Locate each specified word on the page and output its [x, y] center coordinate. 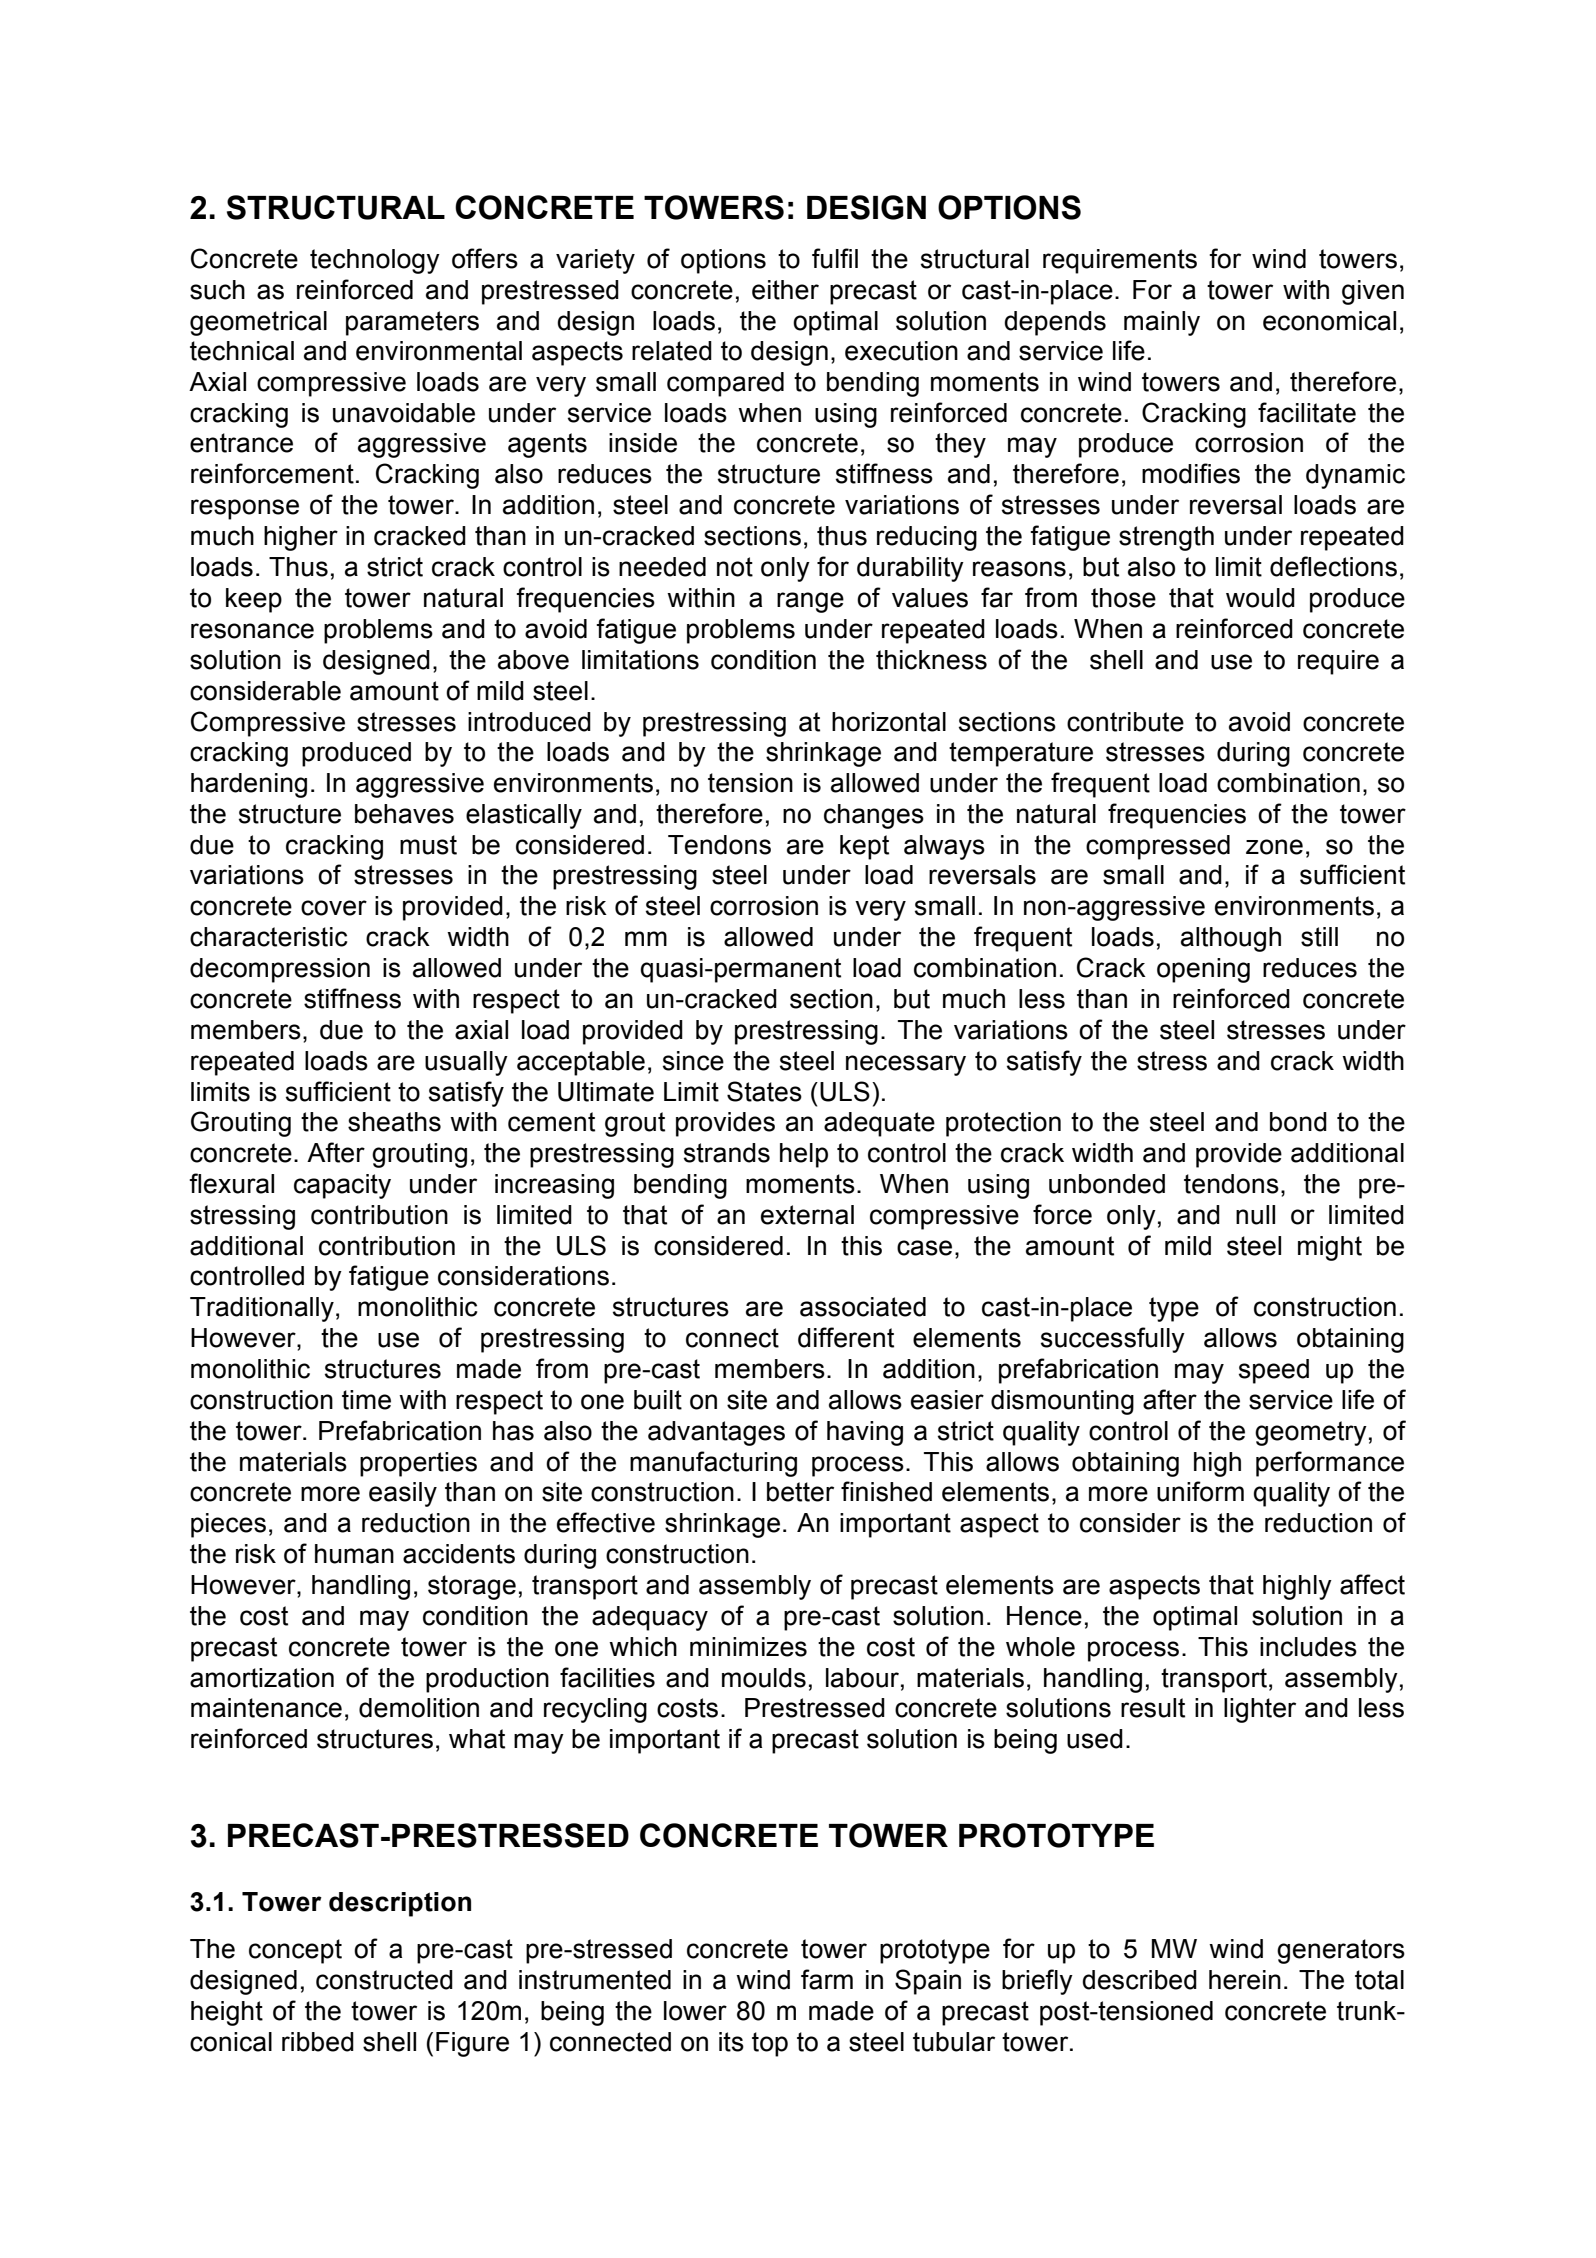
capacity [342, 1186]
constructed [384, 1980]
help [804, 1155]
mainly [1162, 323]
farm [827, 1979]
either [785, 290]
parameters [412, 323]
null [1255, 1215]
